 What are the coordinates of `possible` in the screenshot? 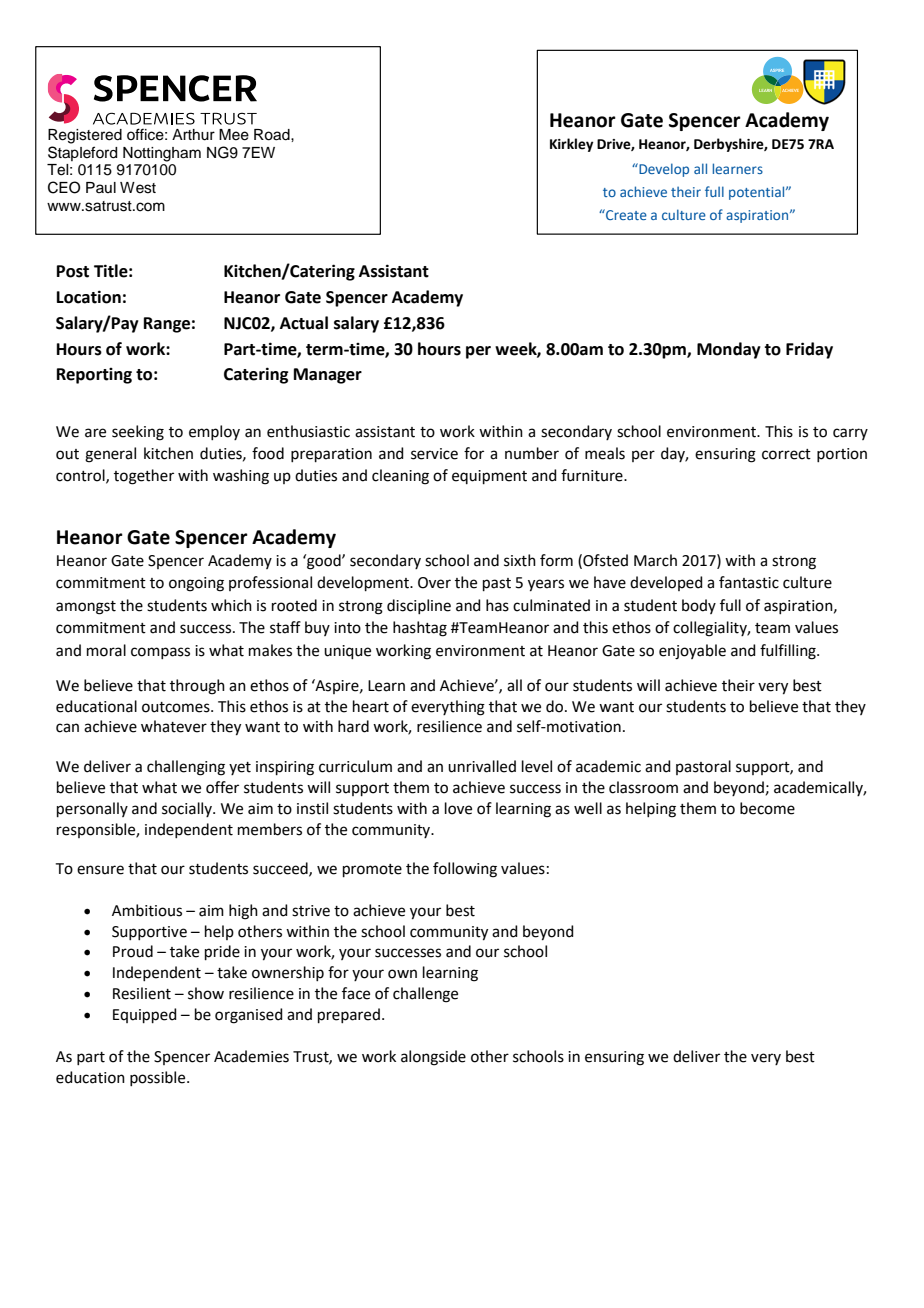 It's located at (159, 1078).
